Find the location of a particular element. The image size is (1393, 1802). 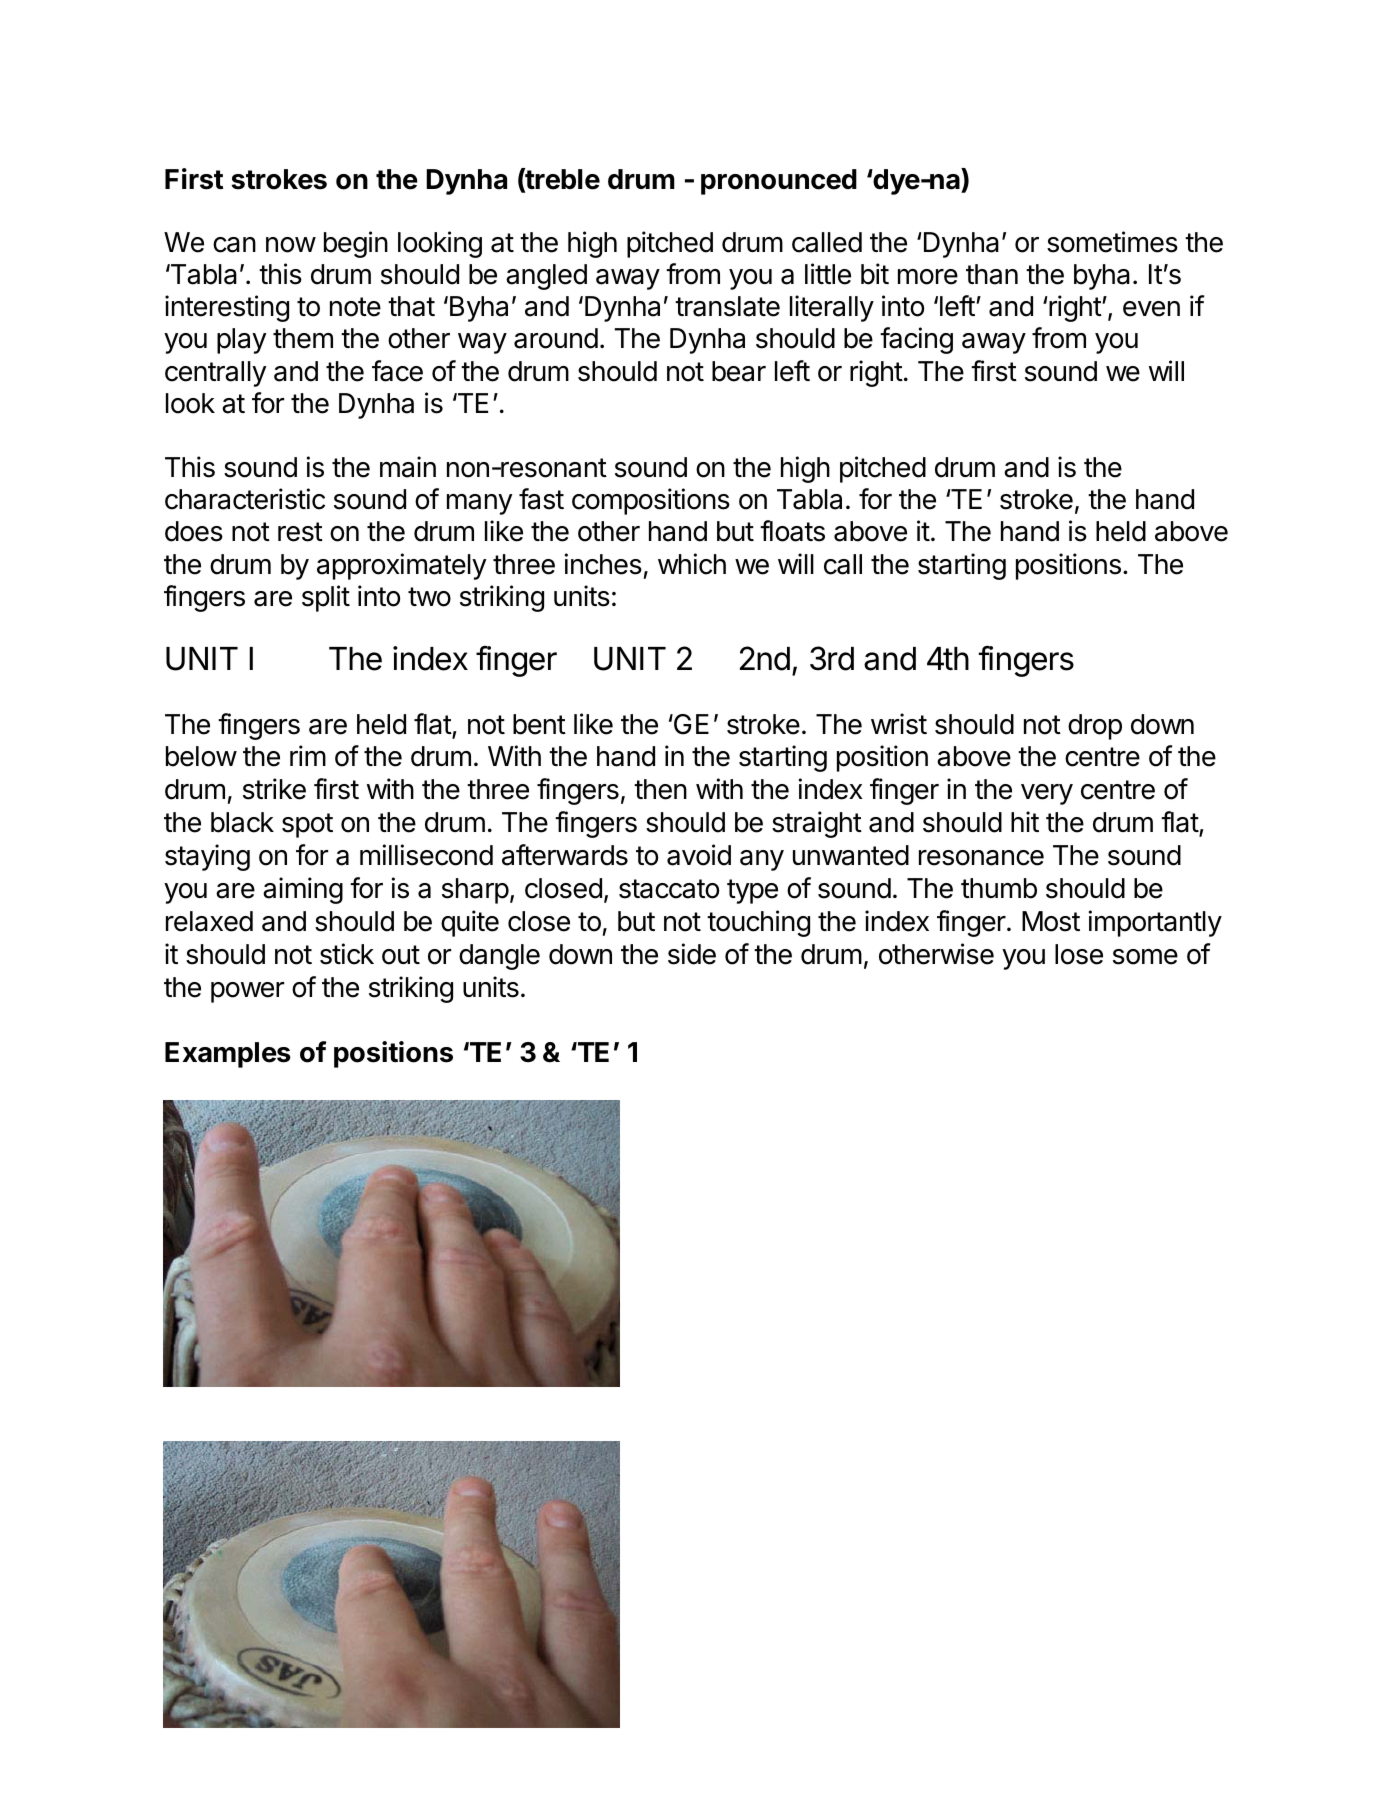

than is located at coordinates (992, 274).
